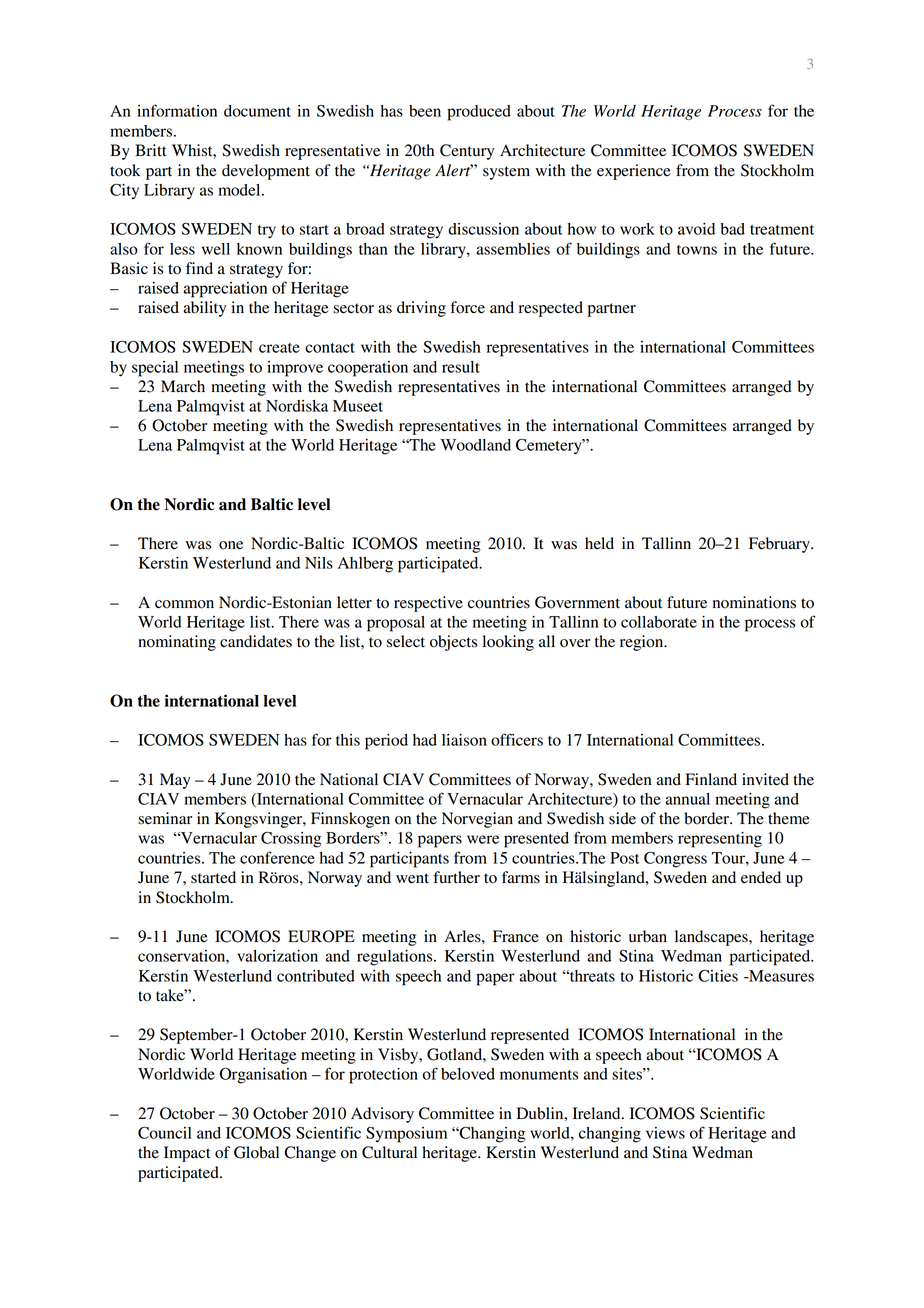  I want to click on Symposium, so click(406, 1135).
